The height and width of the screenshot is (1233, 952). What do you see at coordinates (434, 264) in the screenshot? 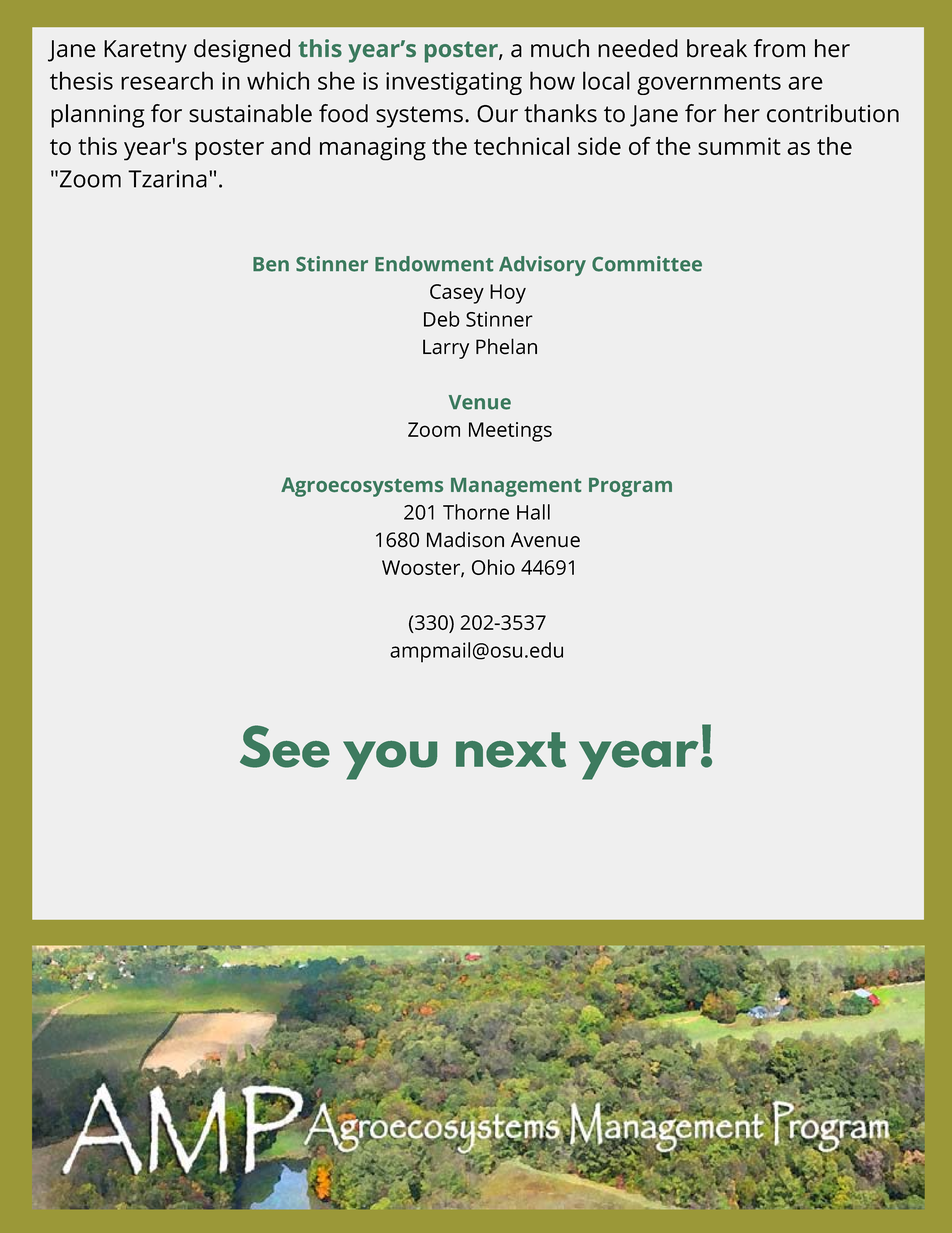
I see `Endowment` at bounding box center [434, 264].
